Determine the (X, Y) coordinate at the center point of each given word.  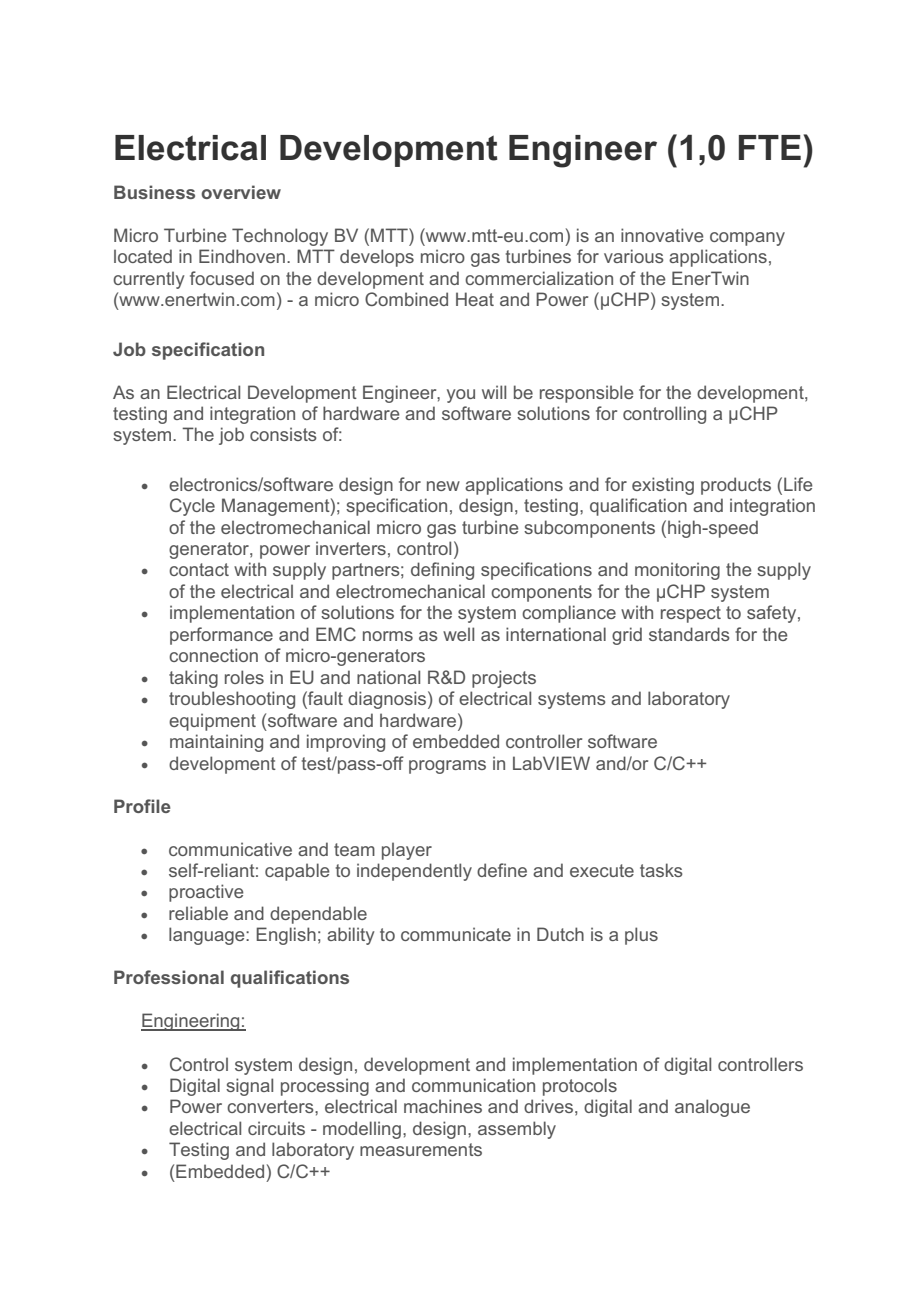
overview (241, 192)
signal (249, 1087)
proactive (206, 893)
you (461, 396)
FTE (770, 147)
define (502, 870)
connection (213, 655)
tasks (661, 870)
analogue (712, 1108)
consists (283, 434)
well (458, 634)
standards (689, 634)
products (736, 486)
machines (443, 1106)
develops (377, 258)
